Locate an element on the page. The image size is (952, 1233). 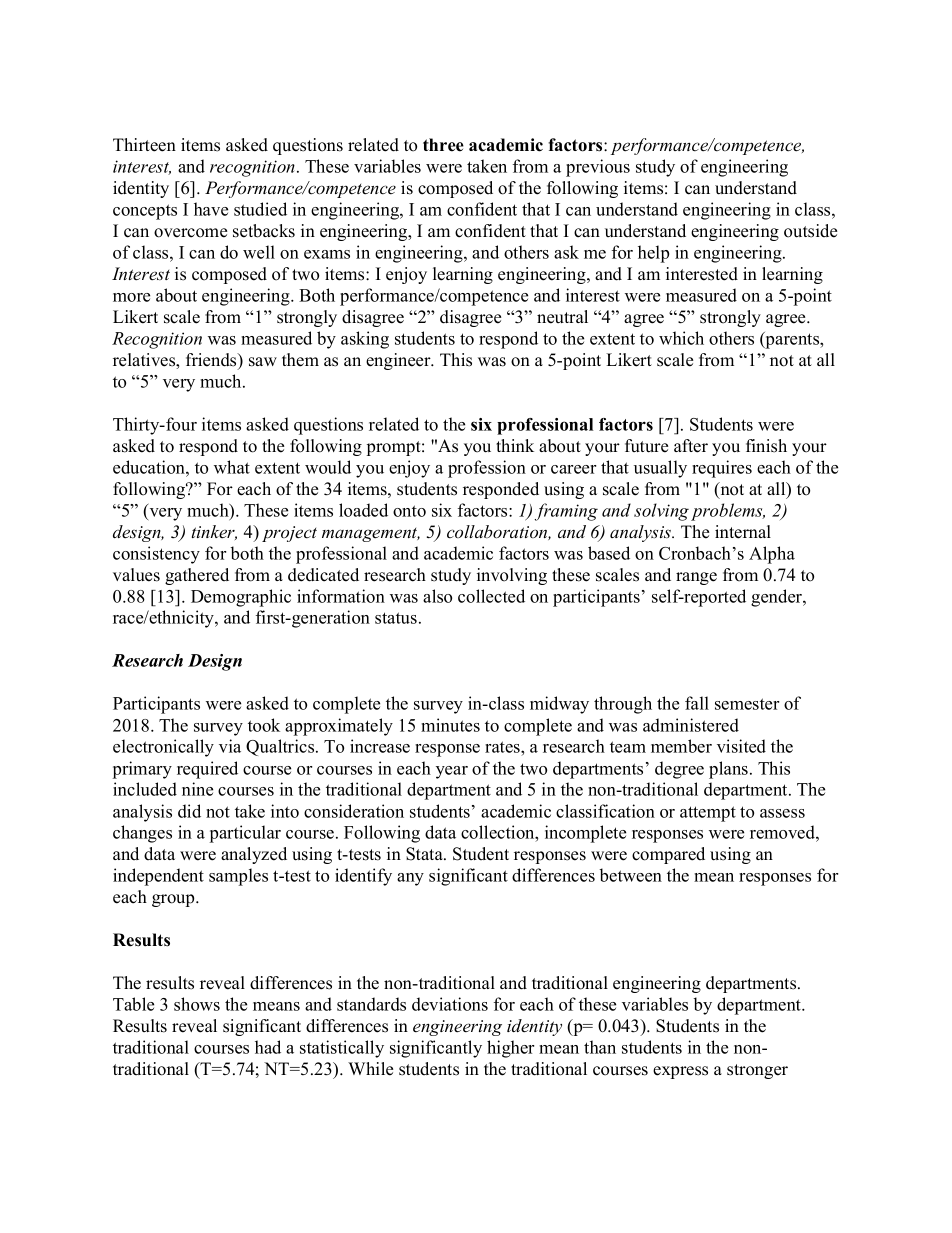
had is located at coordinates (268, 1047).
